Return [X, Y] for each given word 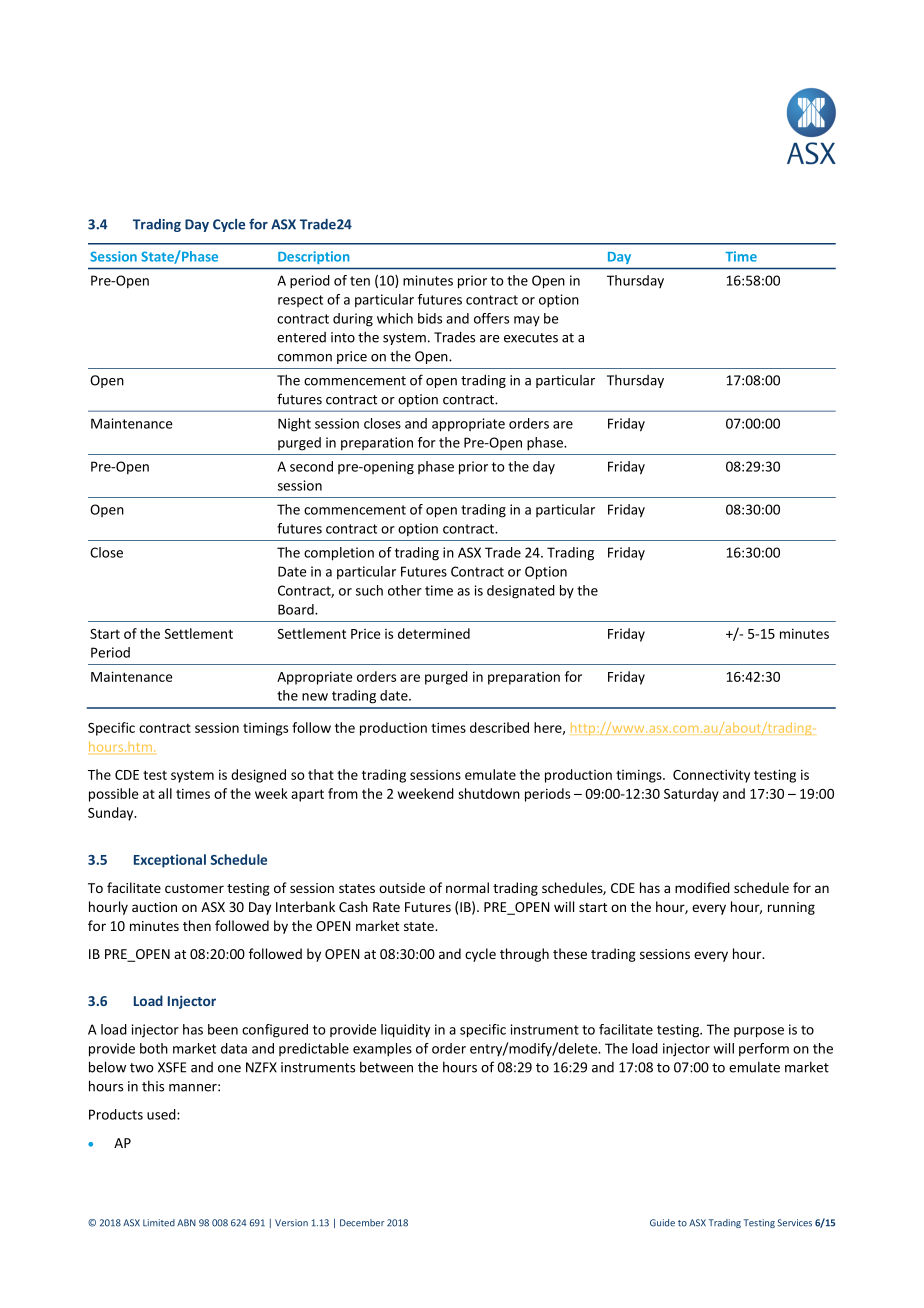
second [311, 466]
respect [300, 301]
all [165, 793]
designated [521, 592]
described [499, 727]
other [405, 590]
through [524, 955]
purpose [759, 1032]
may [527, 321]
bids [430, 318]
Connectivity [711, 776]
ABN [186, 1223]
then [197, 925]
